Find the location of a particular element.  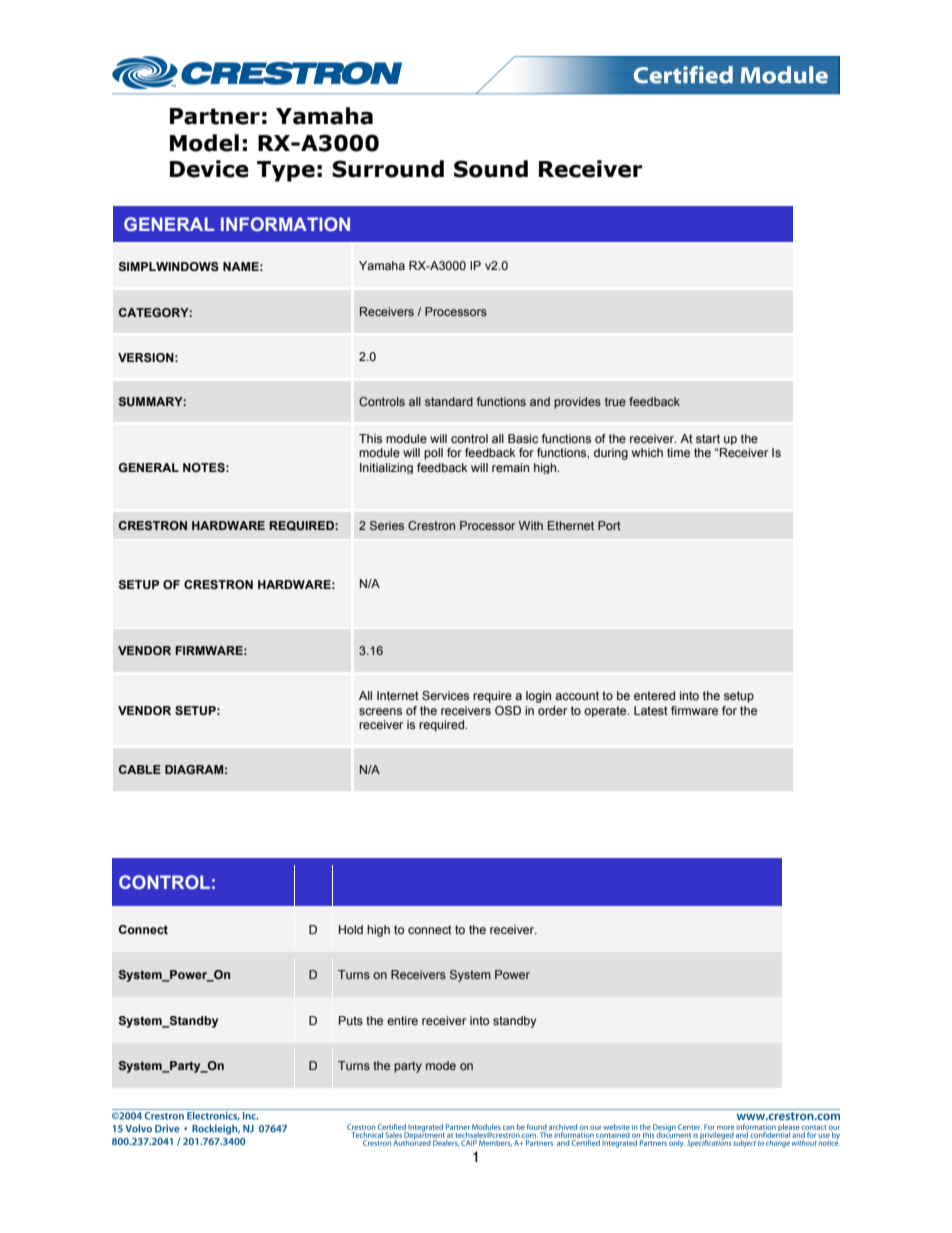

CABLE is located at coordinates (140, 769).
